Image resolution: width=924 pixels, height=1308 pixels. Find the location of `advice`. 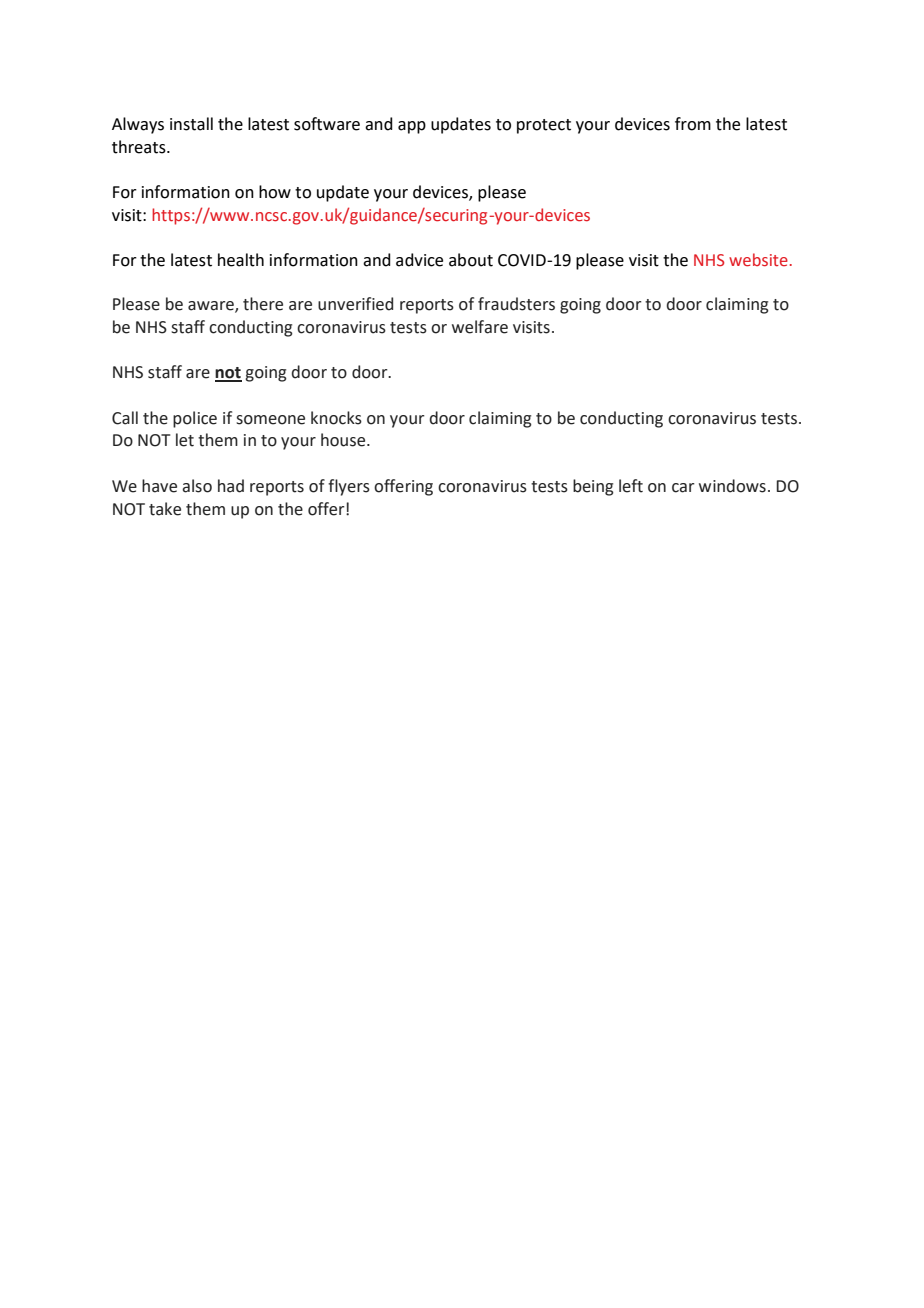

advice is located at coordinates (419, 260).
